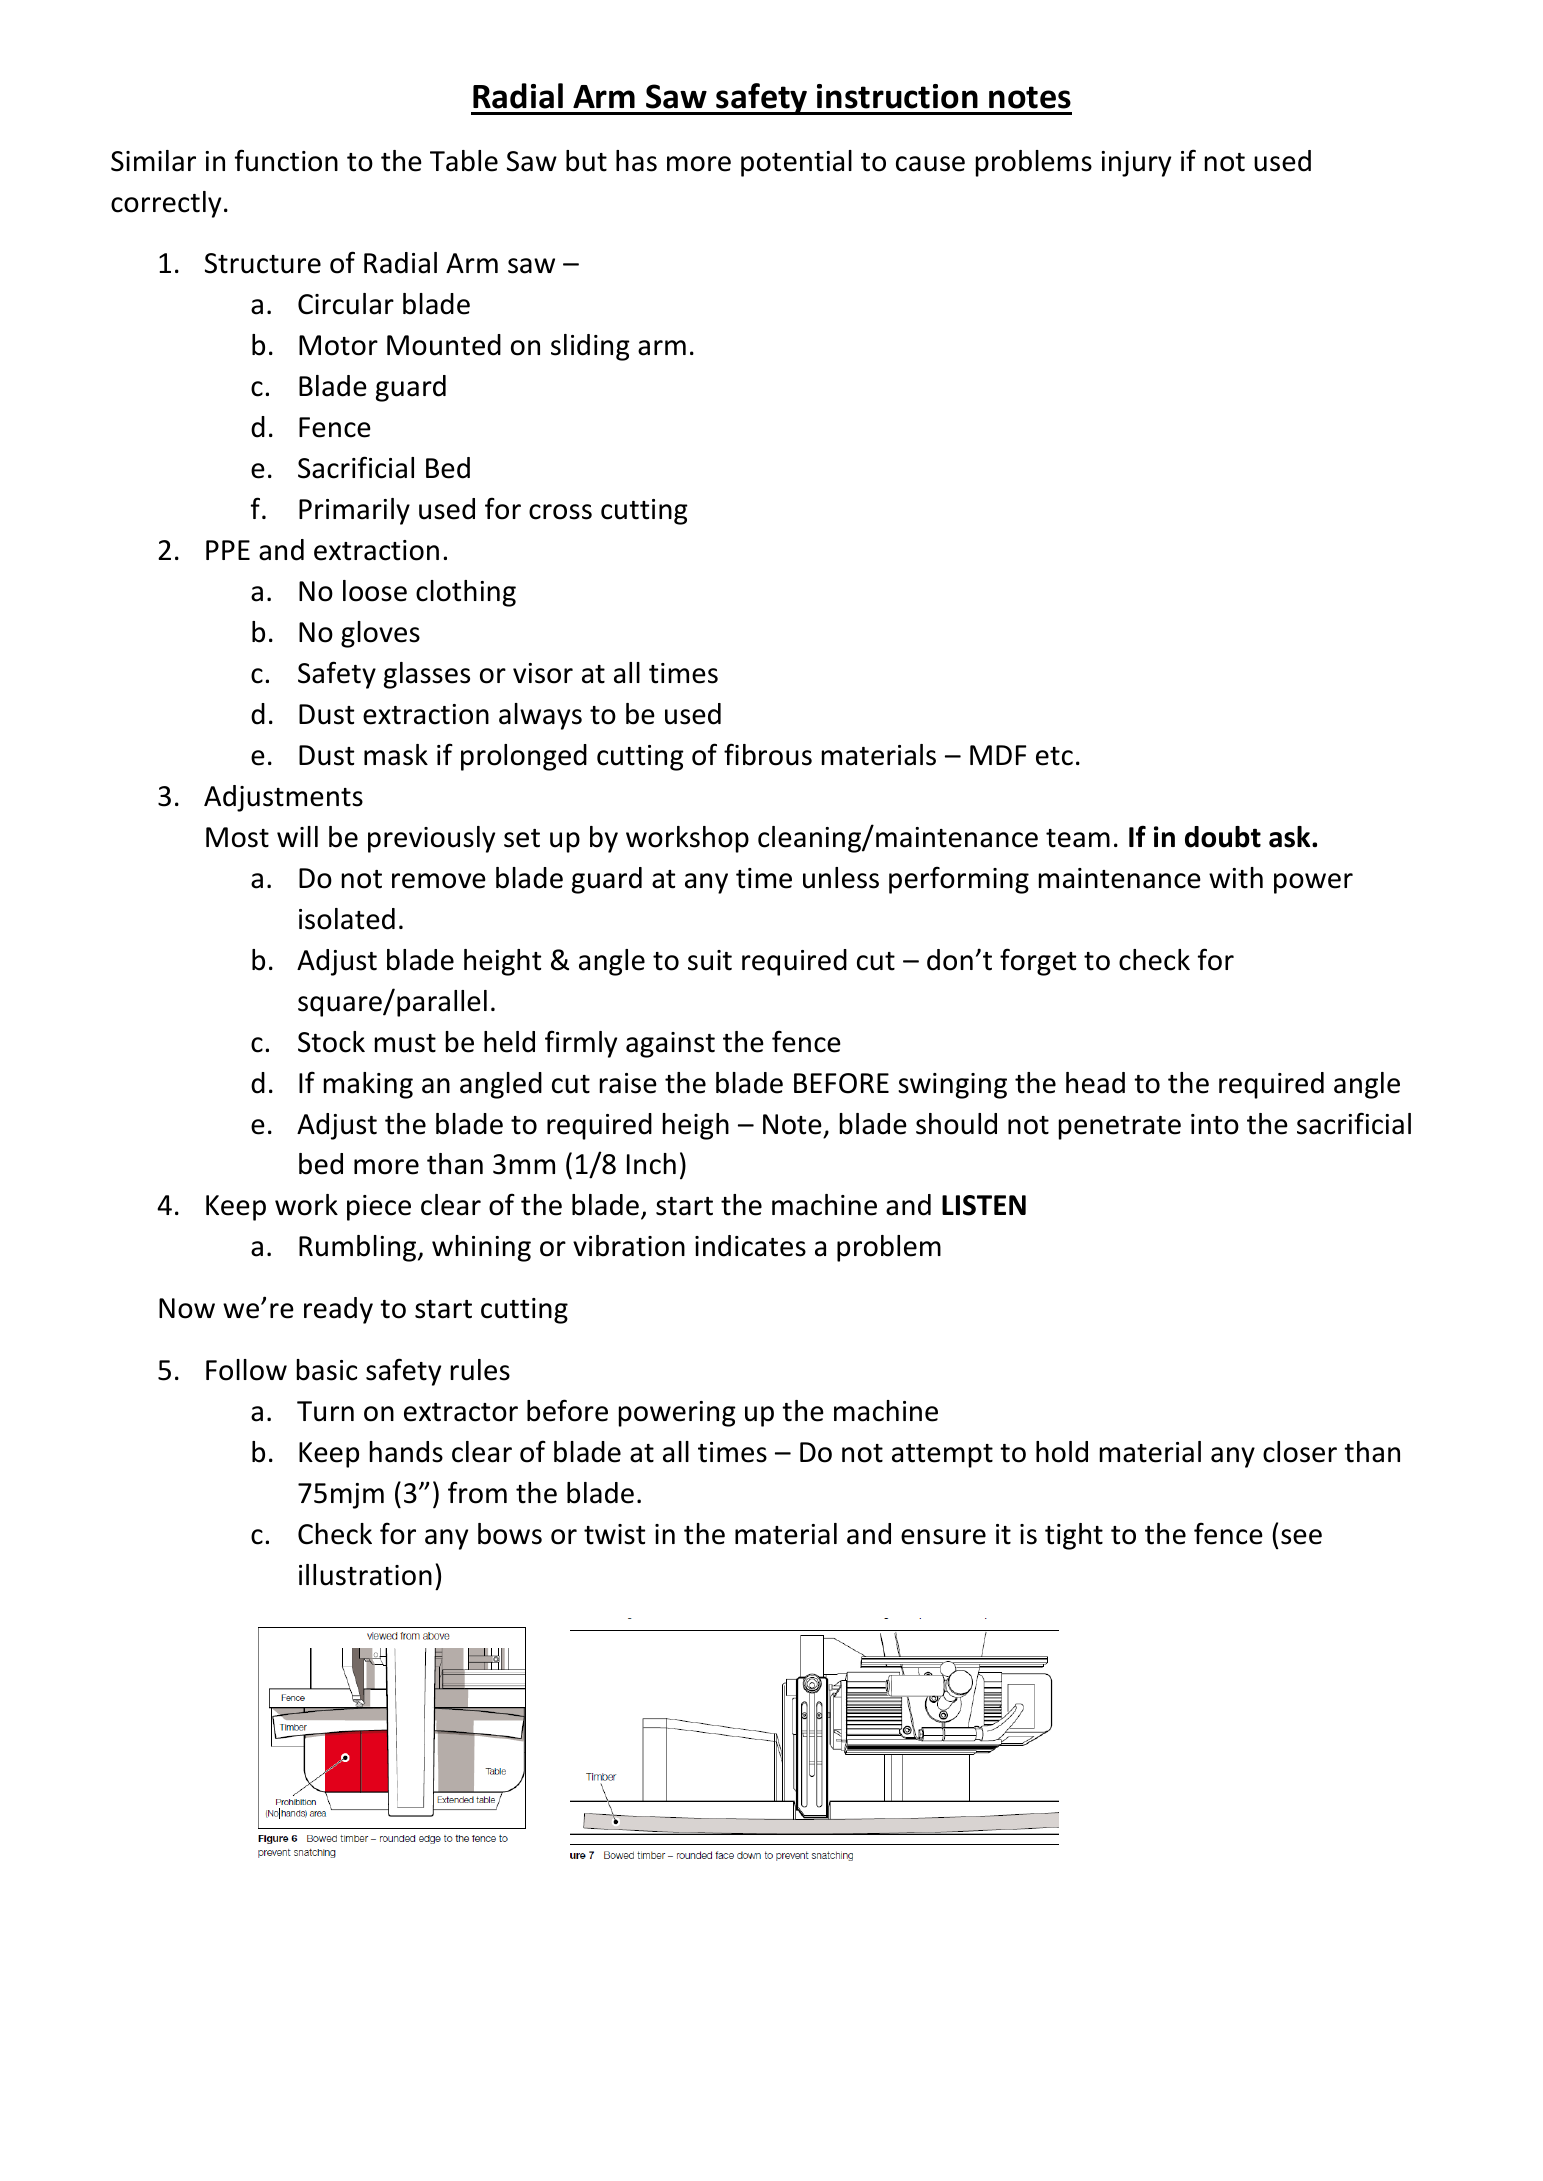  I want to click on Primarily, so click(354, 511).
